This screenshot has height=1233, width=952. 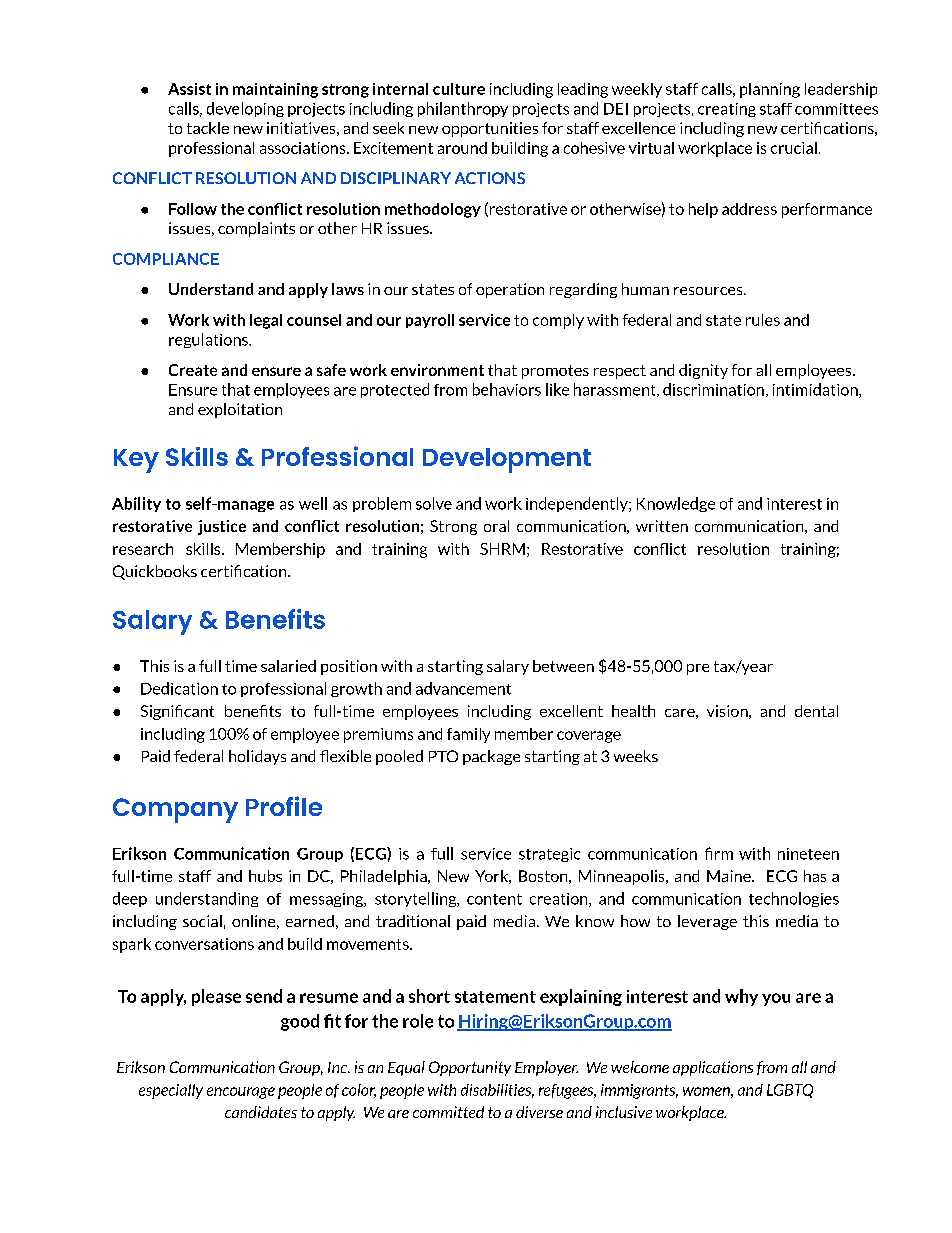 I want to click on tackle, so click(x=208, y=128).
